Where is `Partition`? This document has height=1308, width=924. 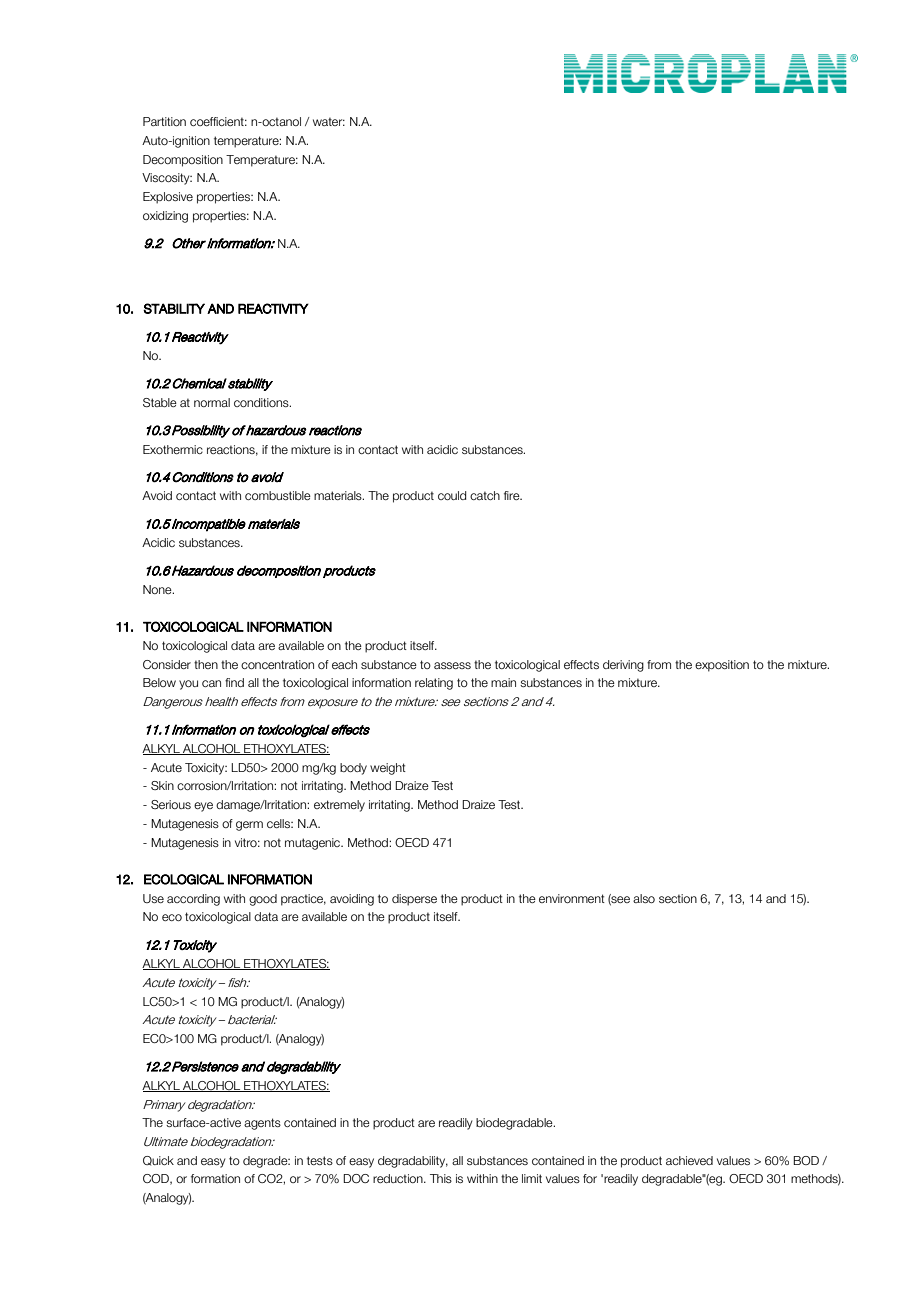
Partition is located at coordinates (164, 121).
